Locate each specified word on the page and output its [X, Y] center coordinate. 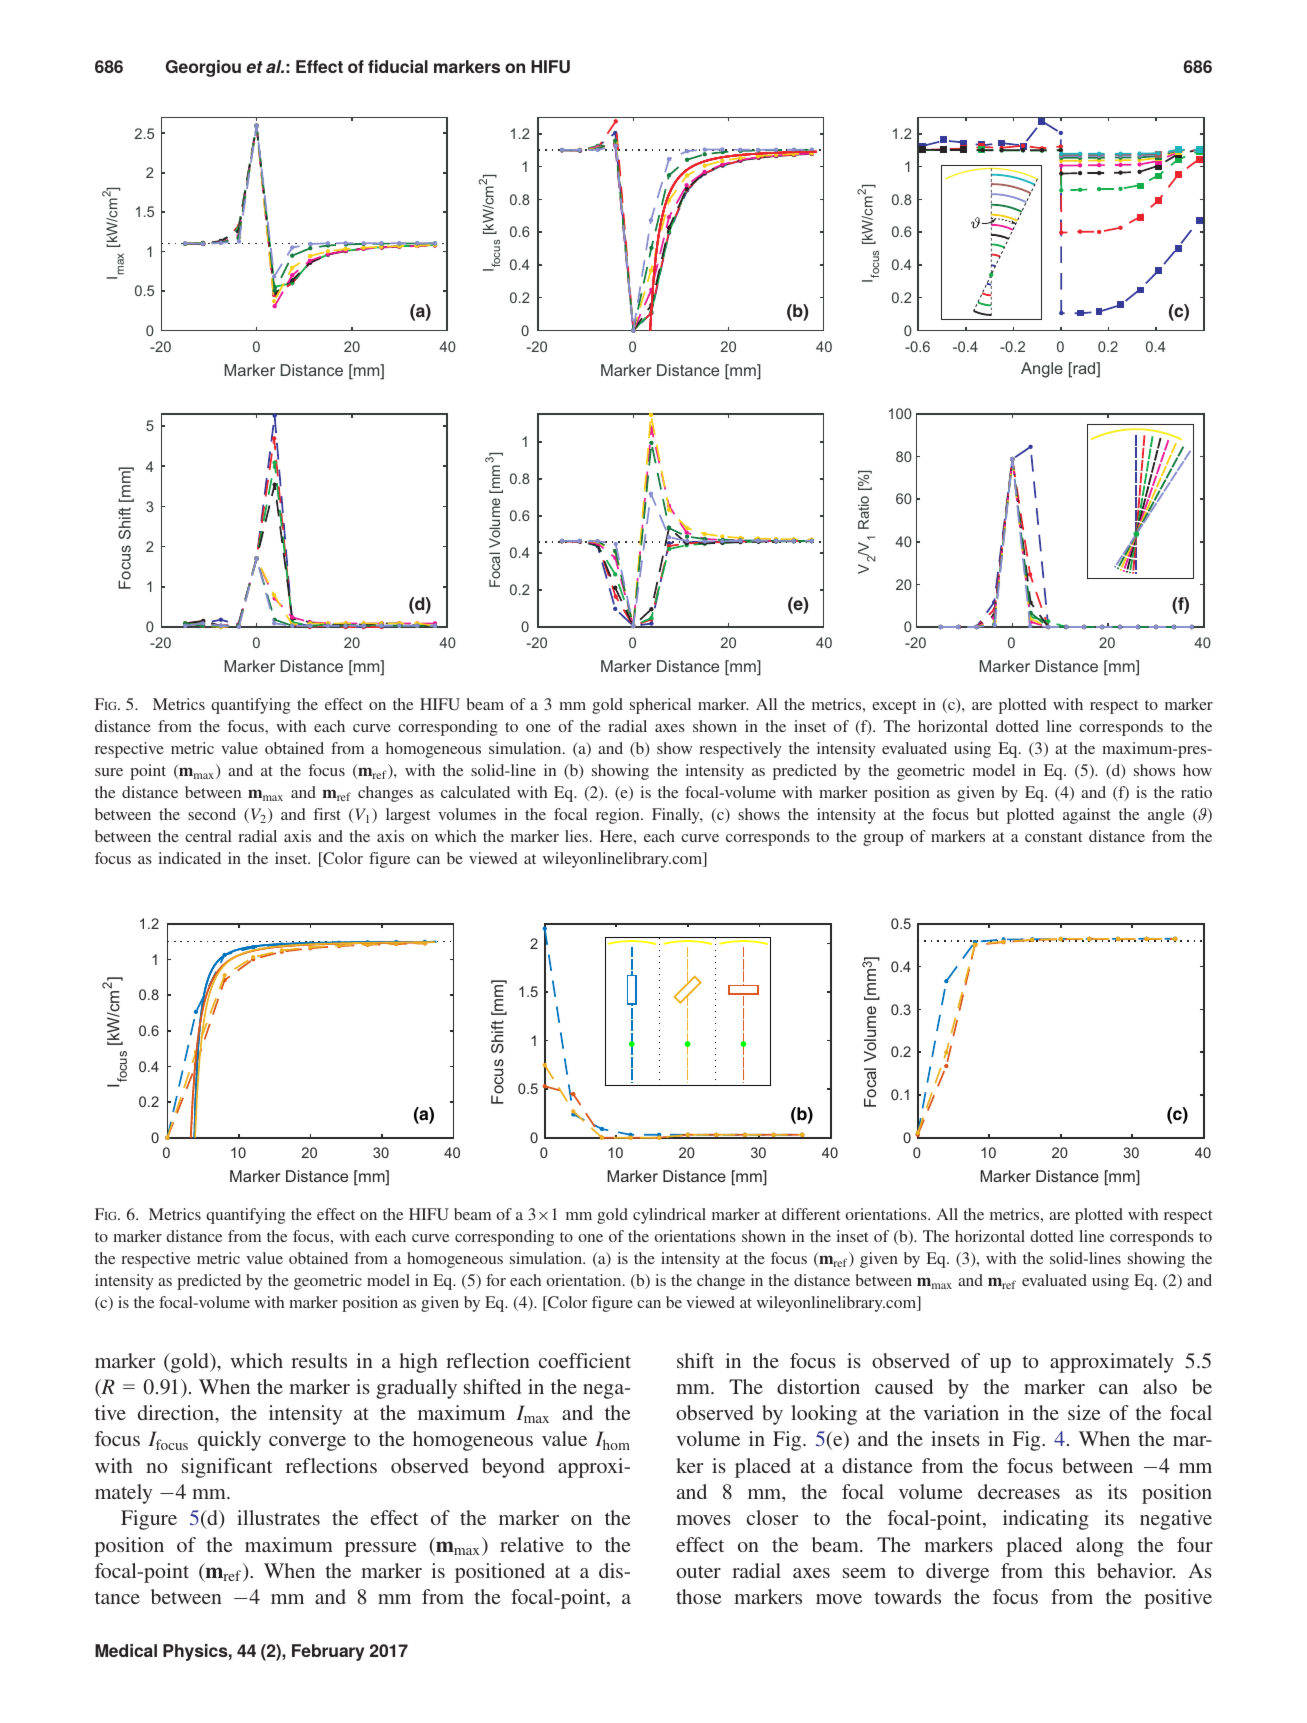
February [328, 1652]
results [319, 1360]
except [894, 707]
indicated [189, 858]
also [1160, 1386]
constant [1053, 837]
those [698, 1596]
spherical [660, 706]
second [212, 814]
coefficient [585, 1360]
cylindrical [669, 1216]
